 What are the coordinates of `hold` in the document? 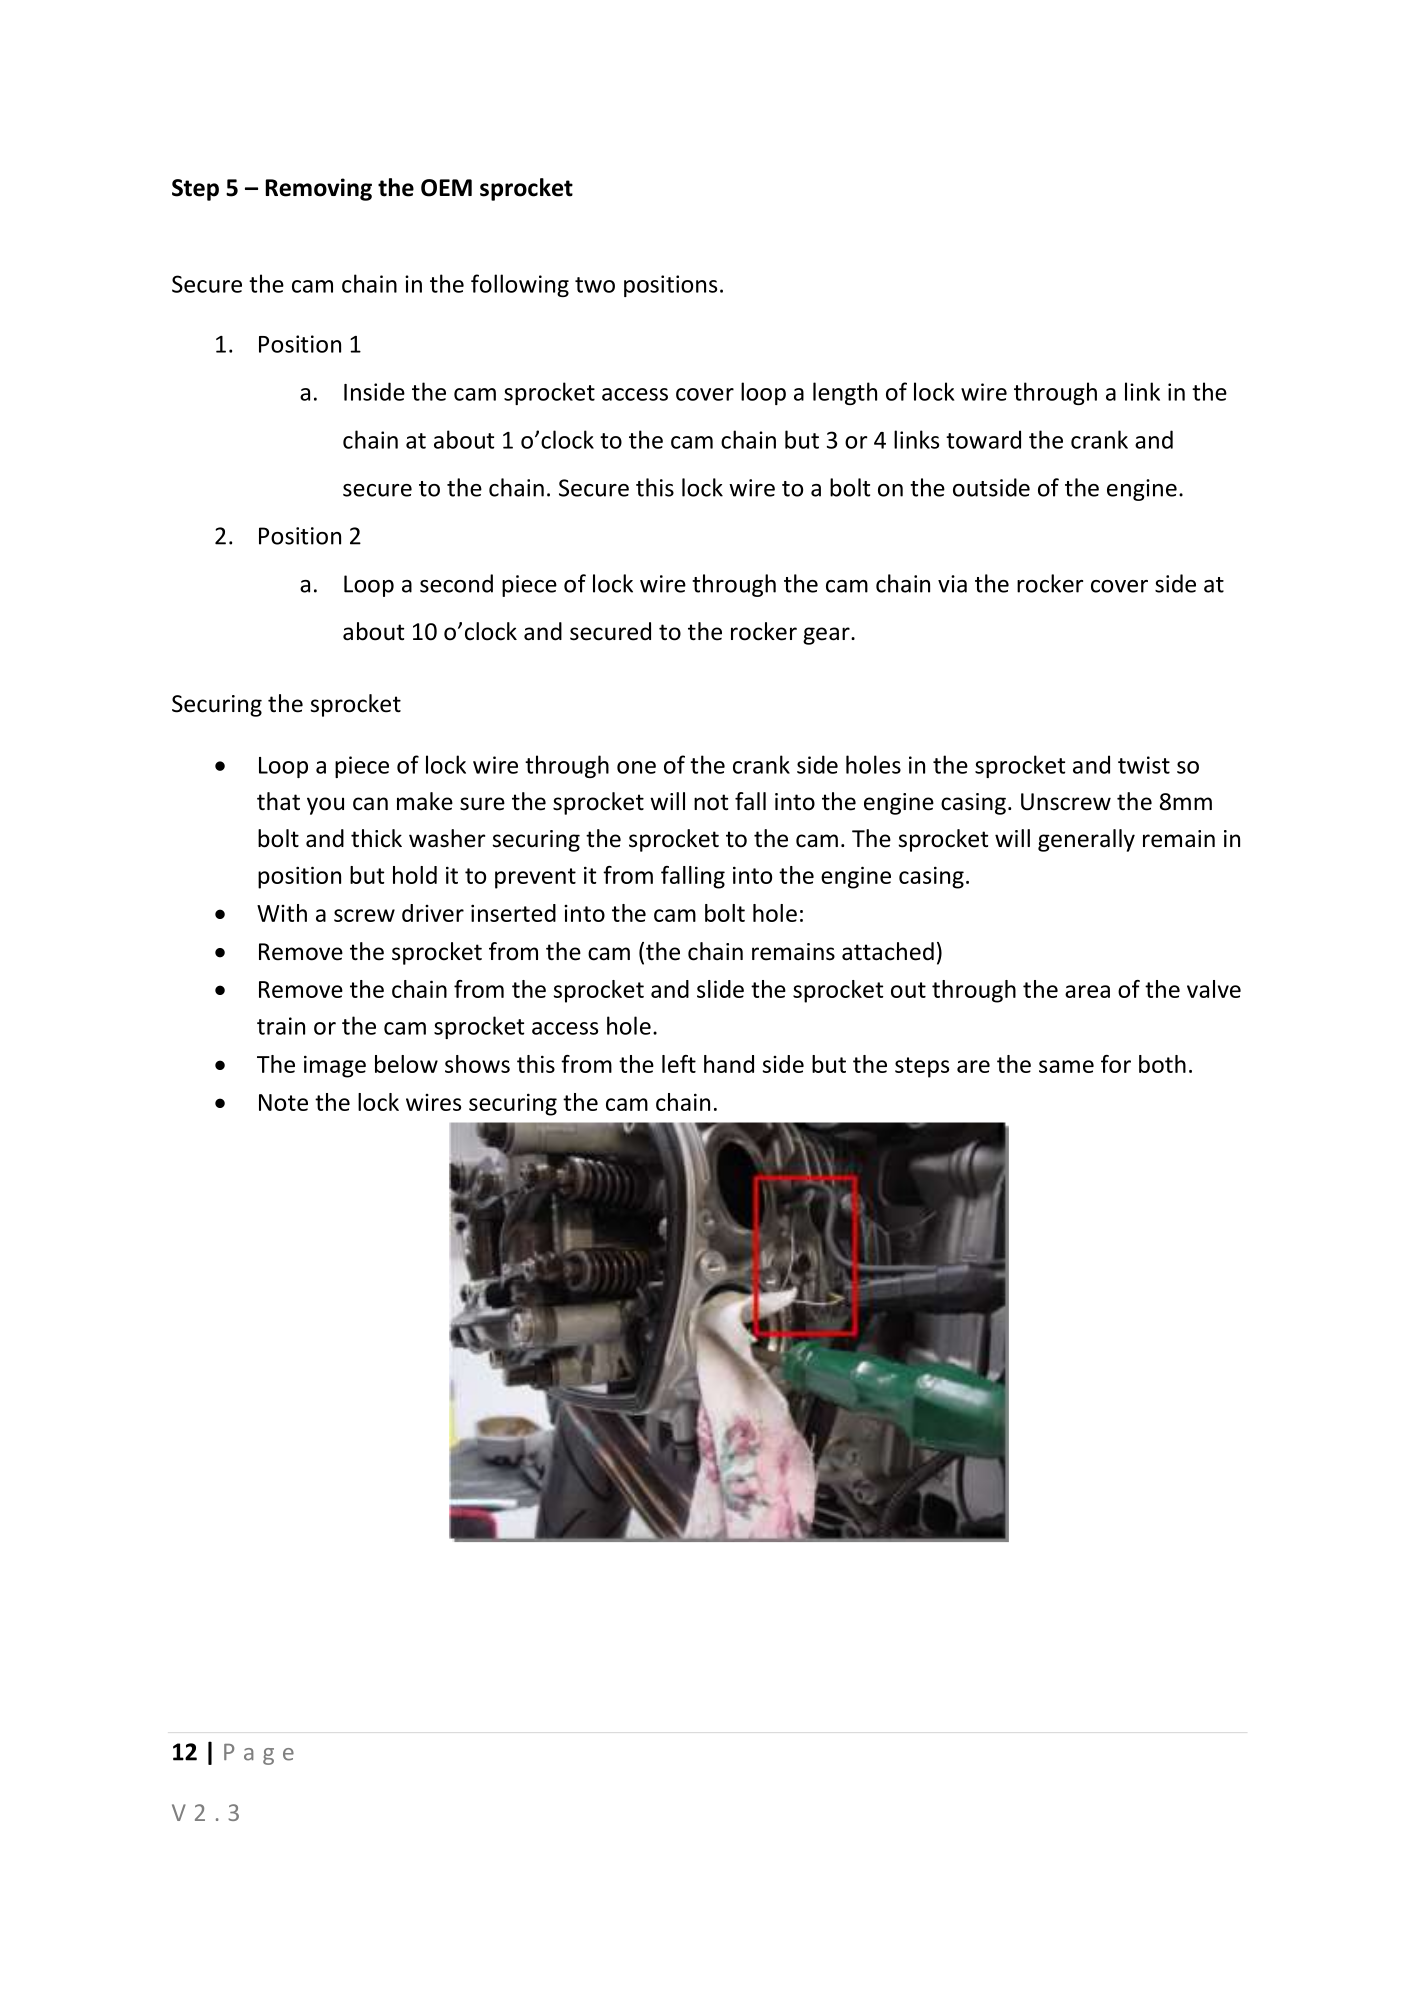 It's located at (415, 875).
